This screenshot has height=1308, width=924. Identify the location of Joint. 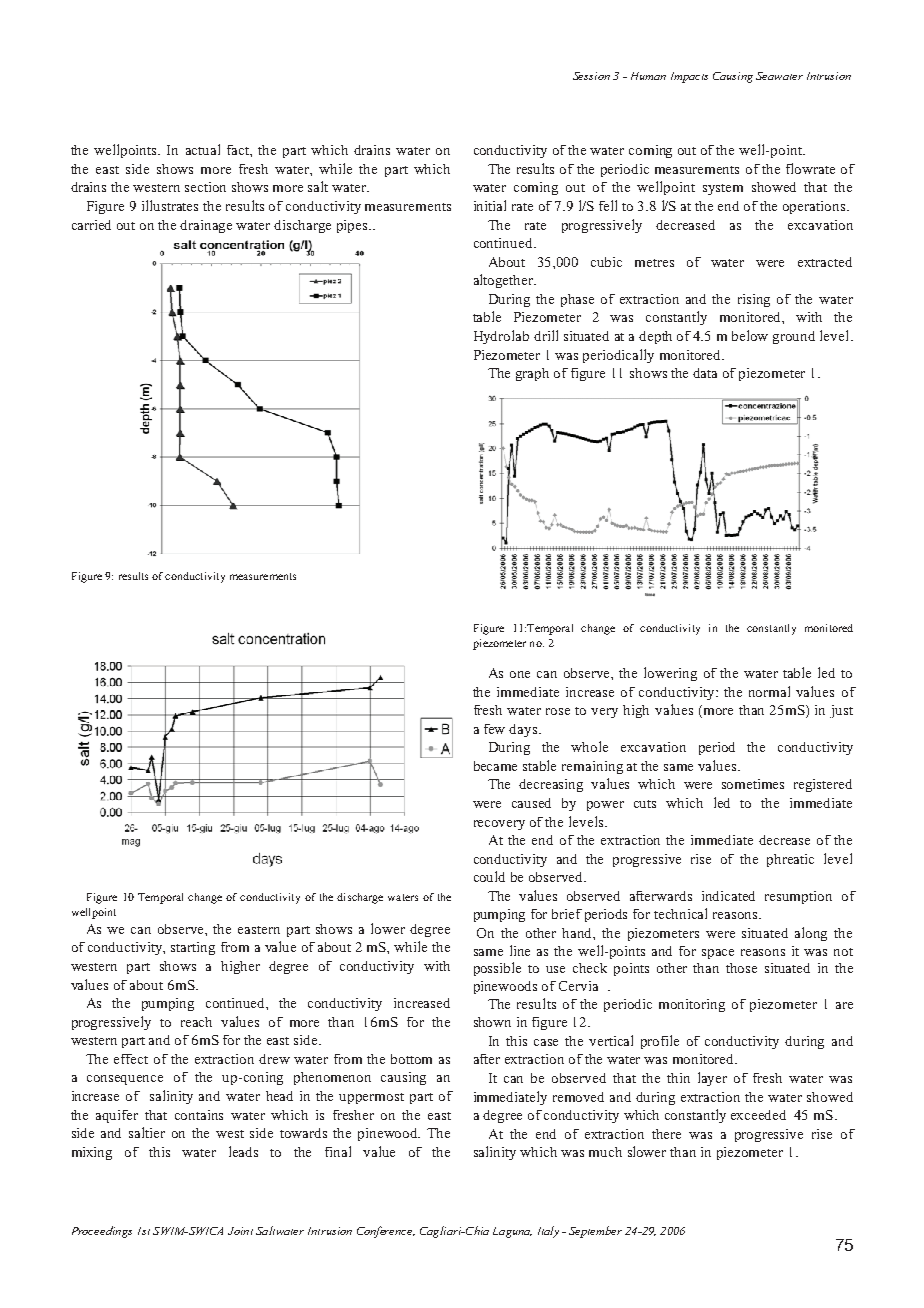
(240, 1231).
